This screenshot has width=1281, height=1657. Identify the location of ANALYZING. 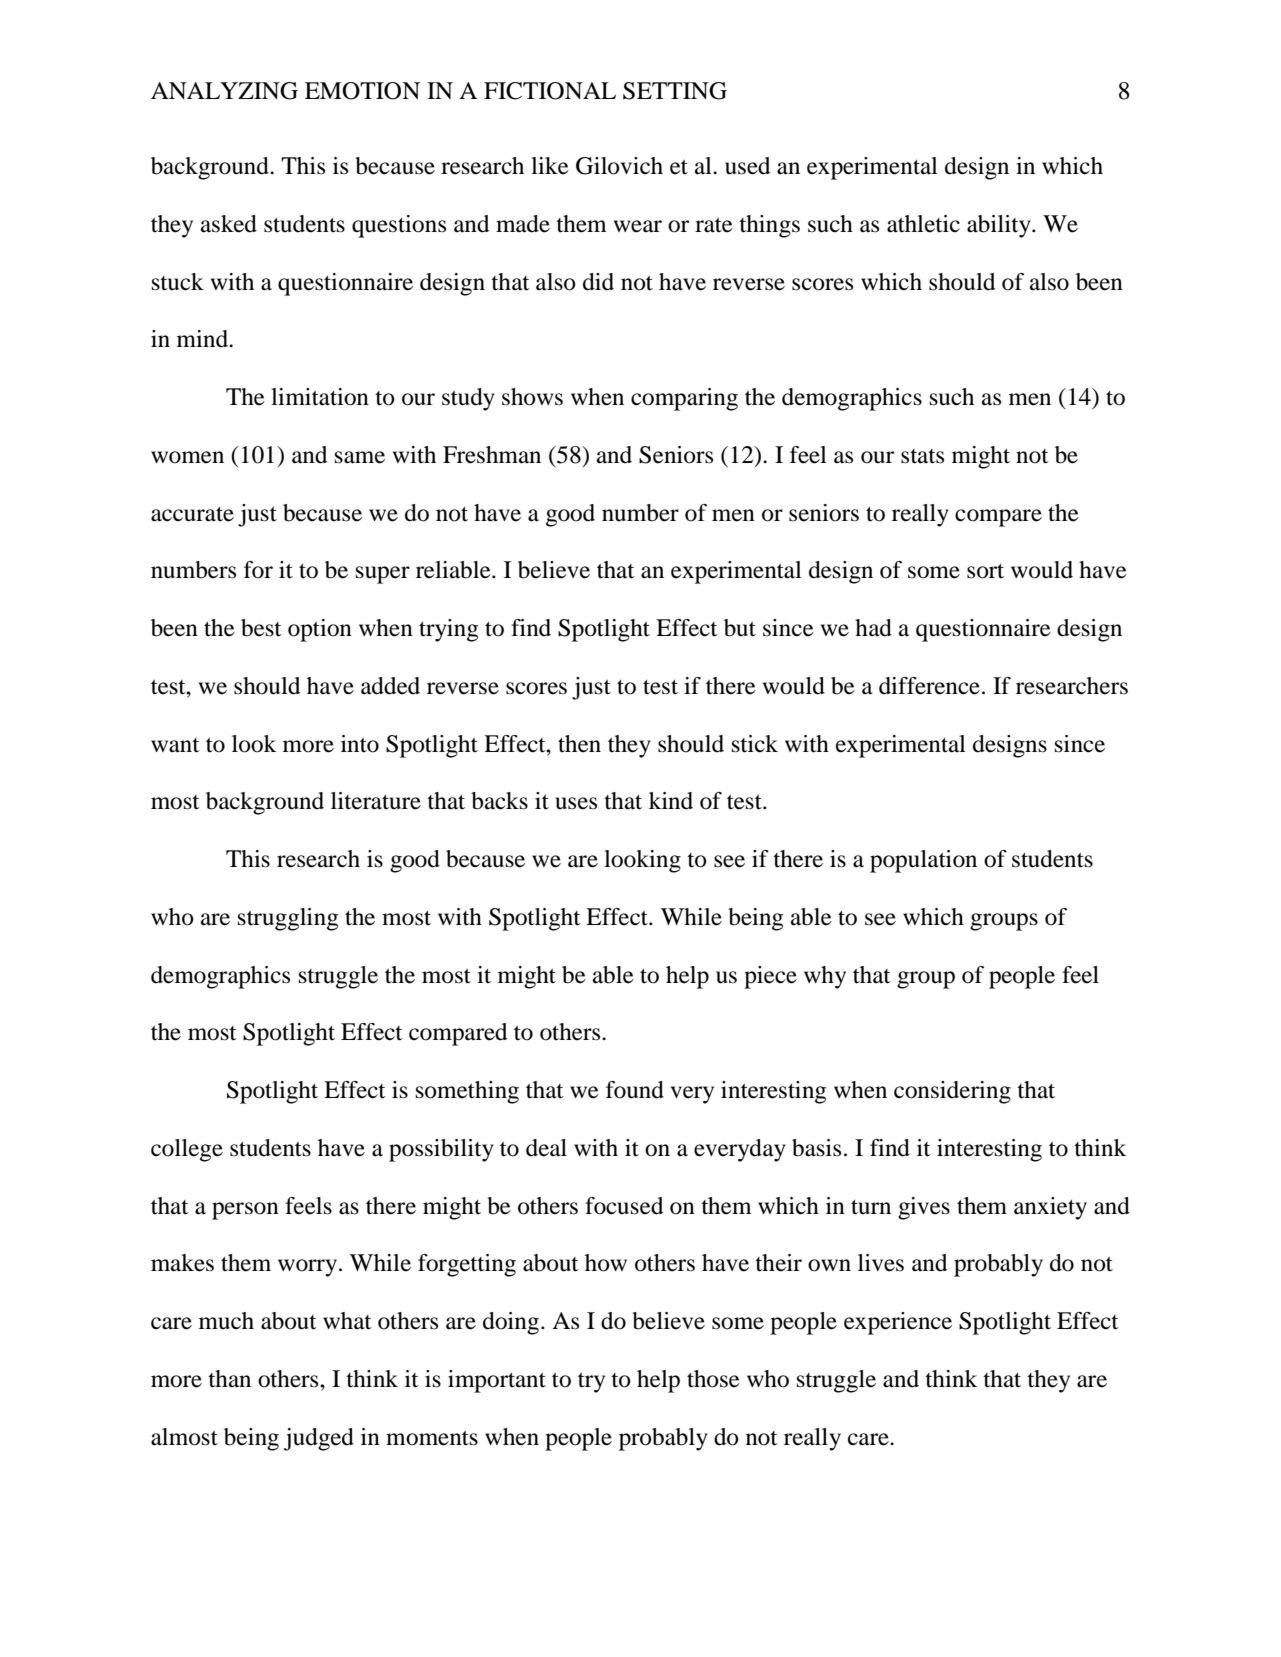
(224, 91).
